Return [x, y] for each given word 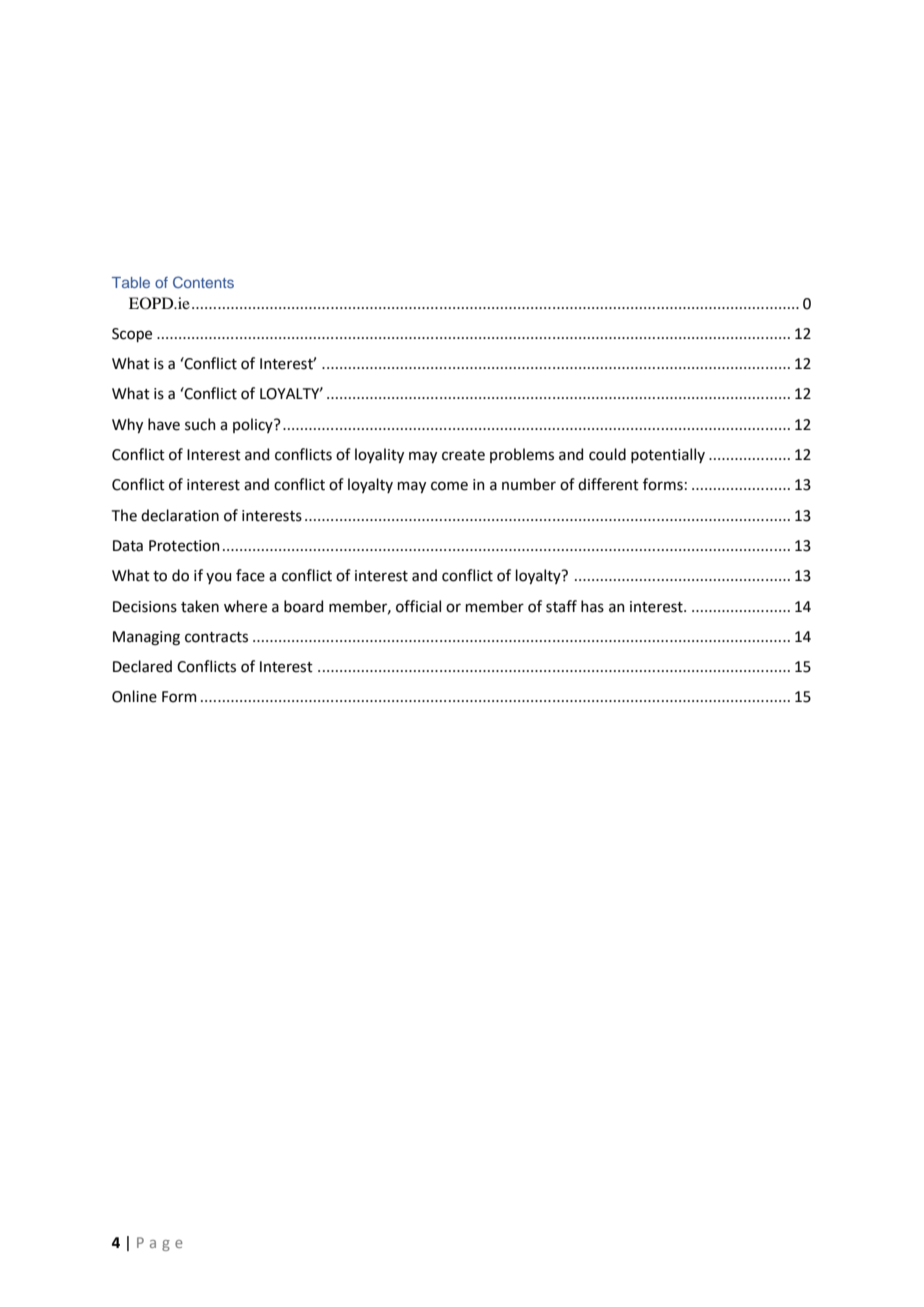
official [418, 606]
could [607, 454]
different [608, 484]
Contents [203, 282]
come [449, 486]
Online [134, 696]
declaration [180, 515]
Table [131, 282]
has [592, 606]
